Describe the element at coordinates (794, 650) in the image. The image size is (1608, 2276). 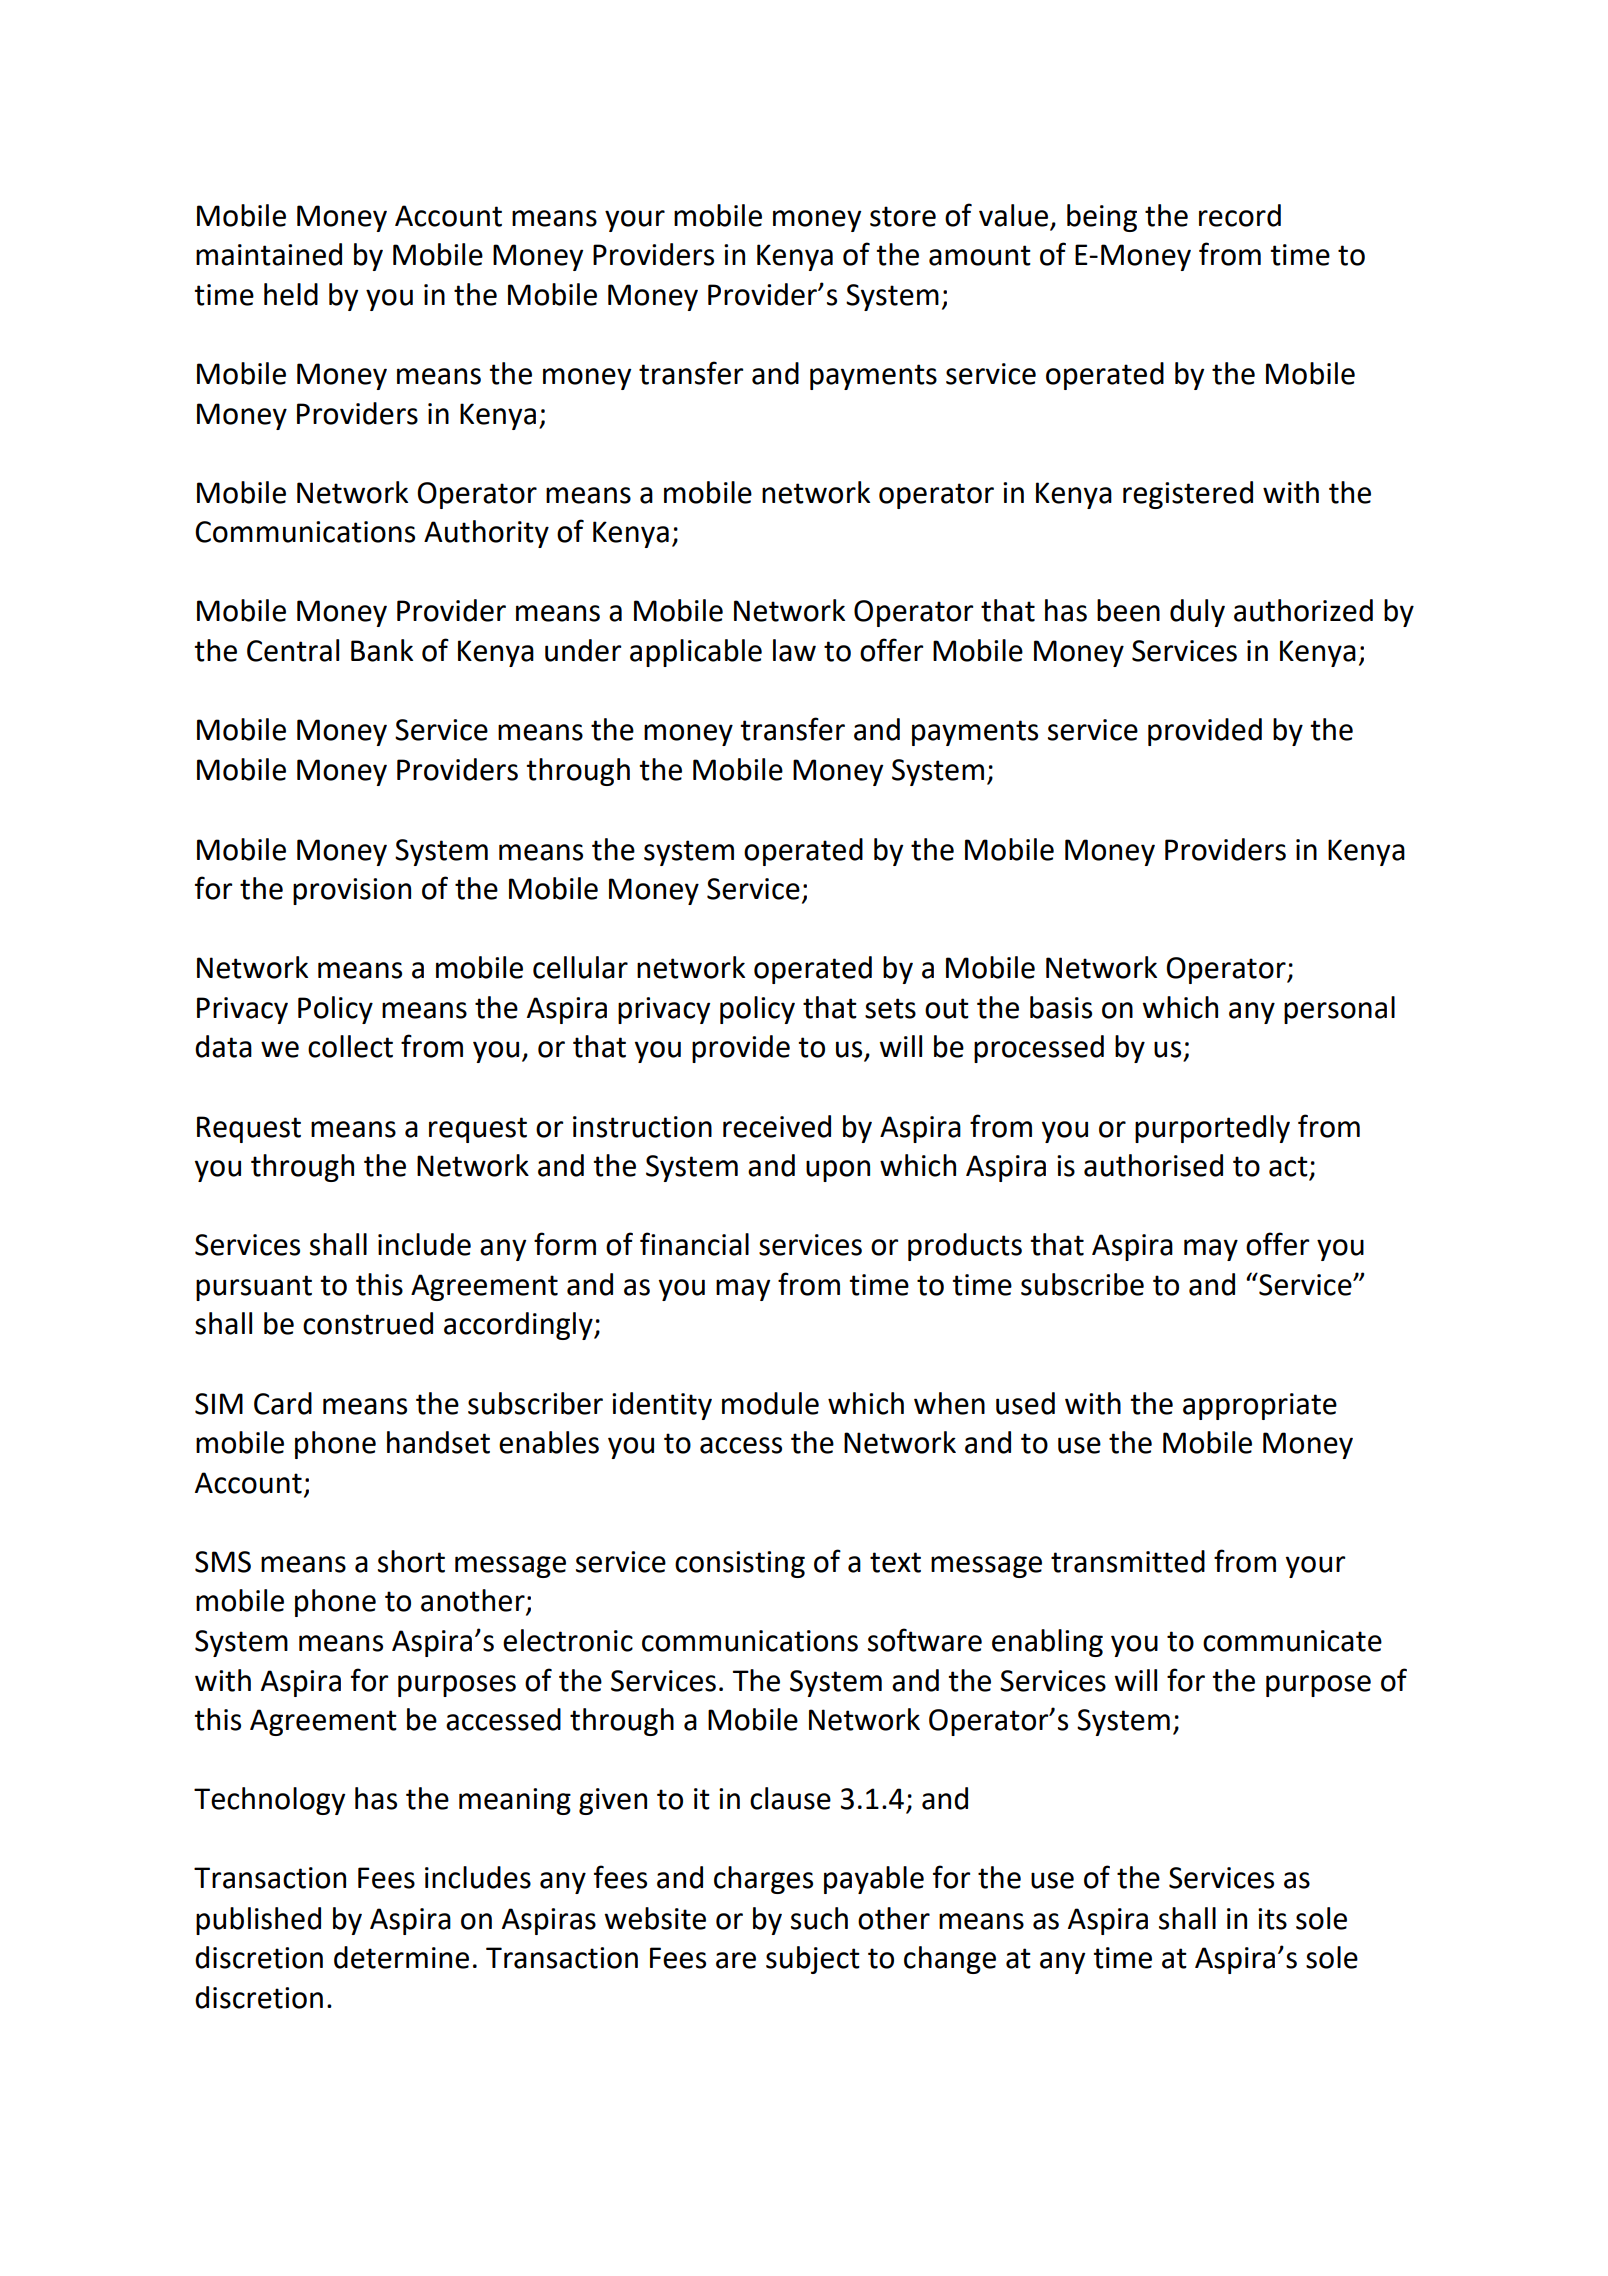
I see `law` at that location.
